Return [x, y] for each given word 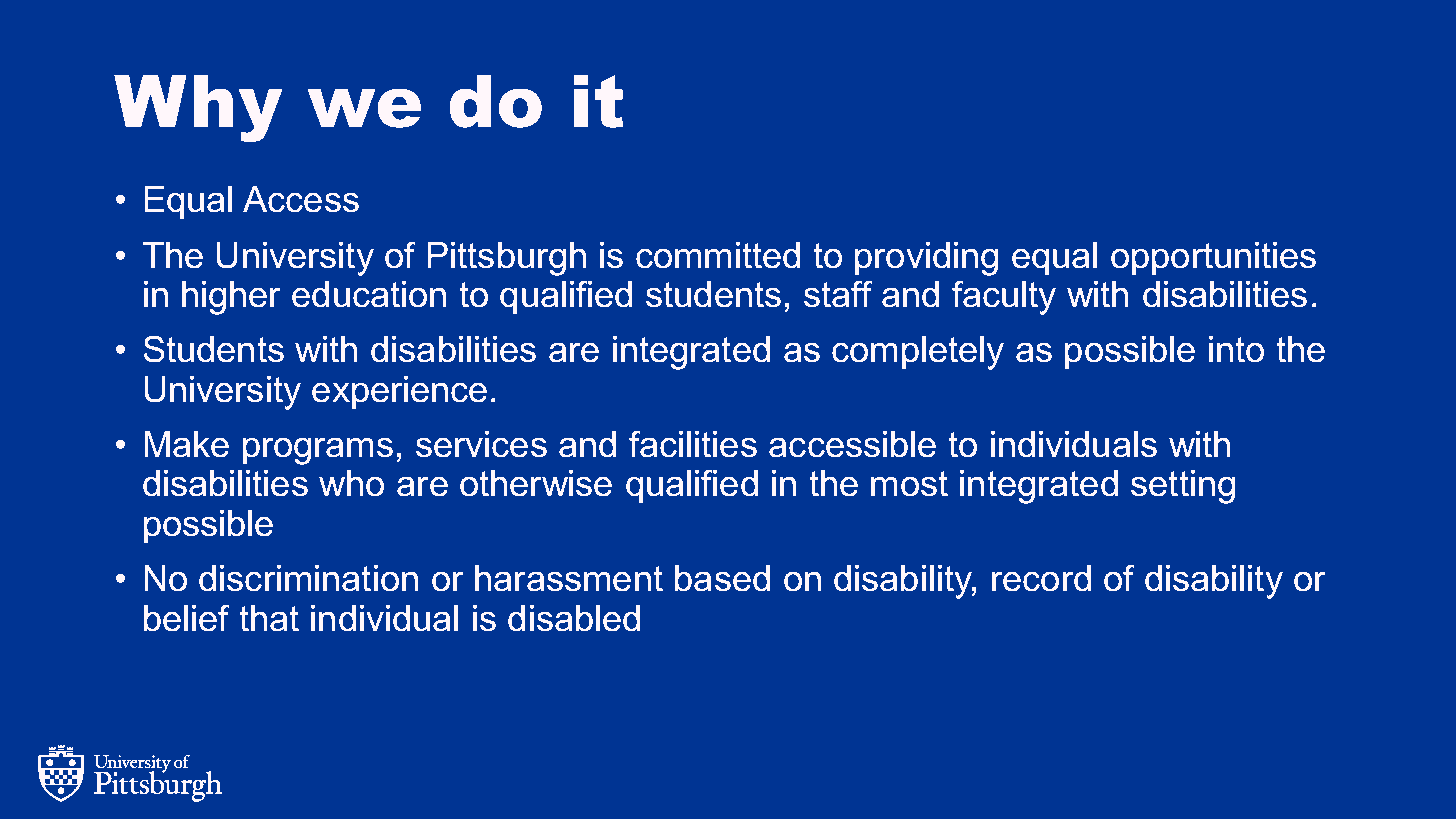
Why [198, 108]
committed [718, 255]
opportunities [1213, 258]
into [1236, 349]
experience [399, 392]
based [722, 578]
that [269, 618]
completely [918, 353]
